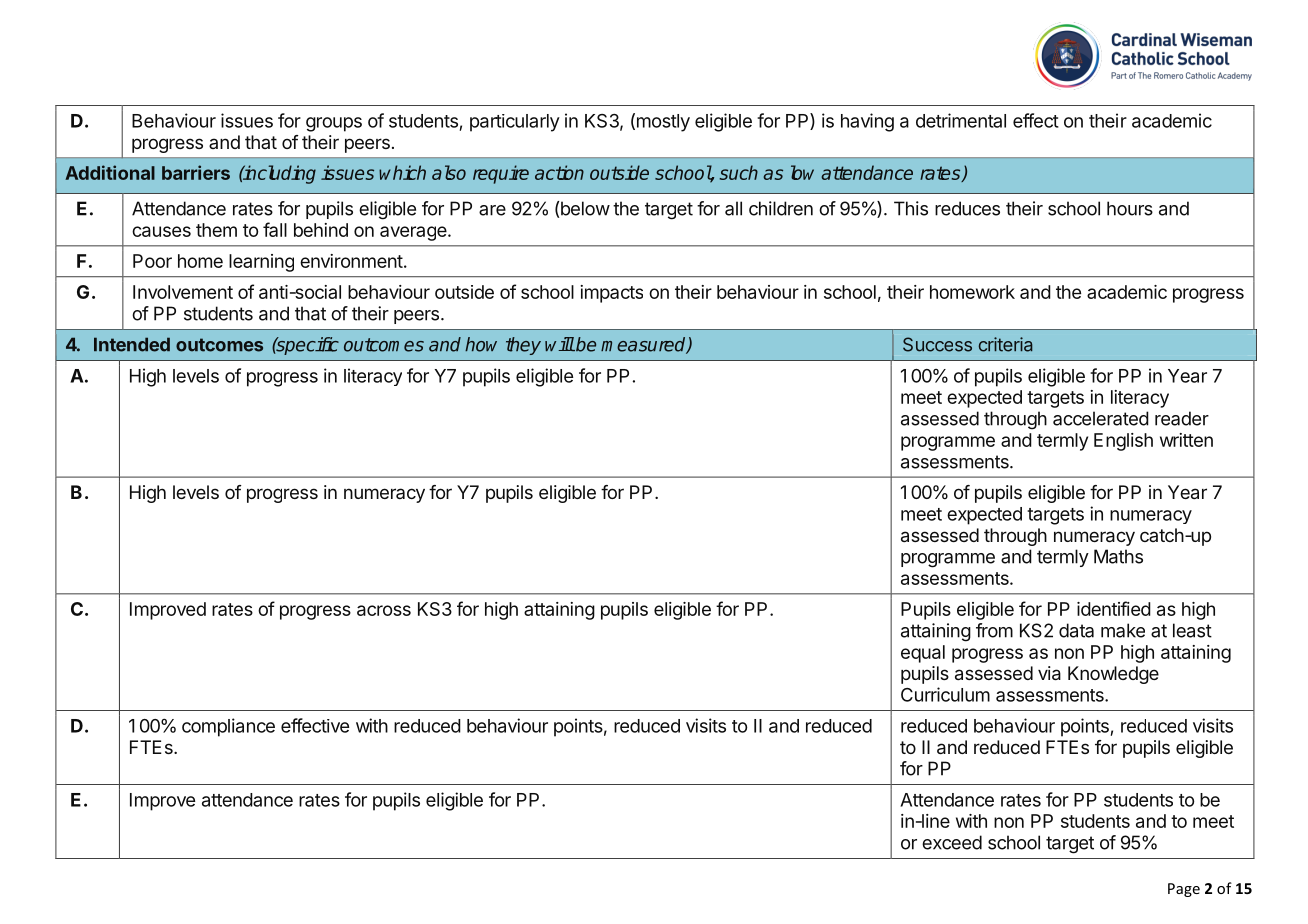 The image size is (1308, 924). Describe the element at coordinates (196, 172) in the document. I see `barriers` at that location.
